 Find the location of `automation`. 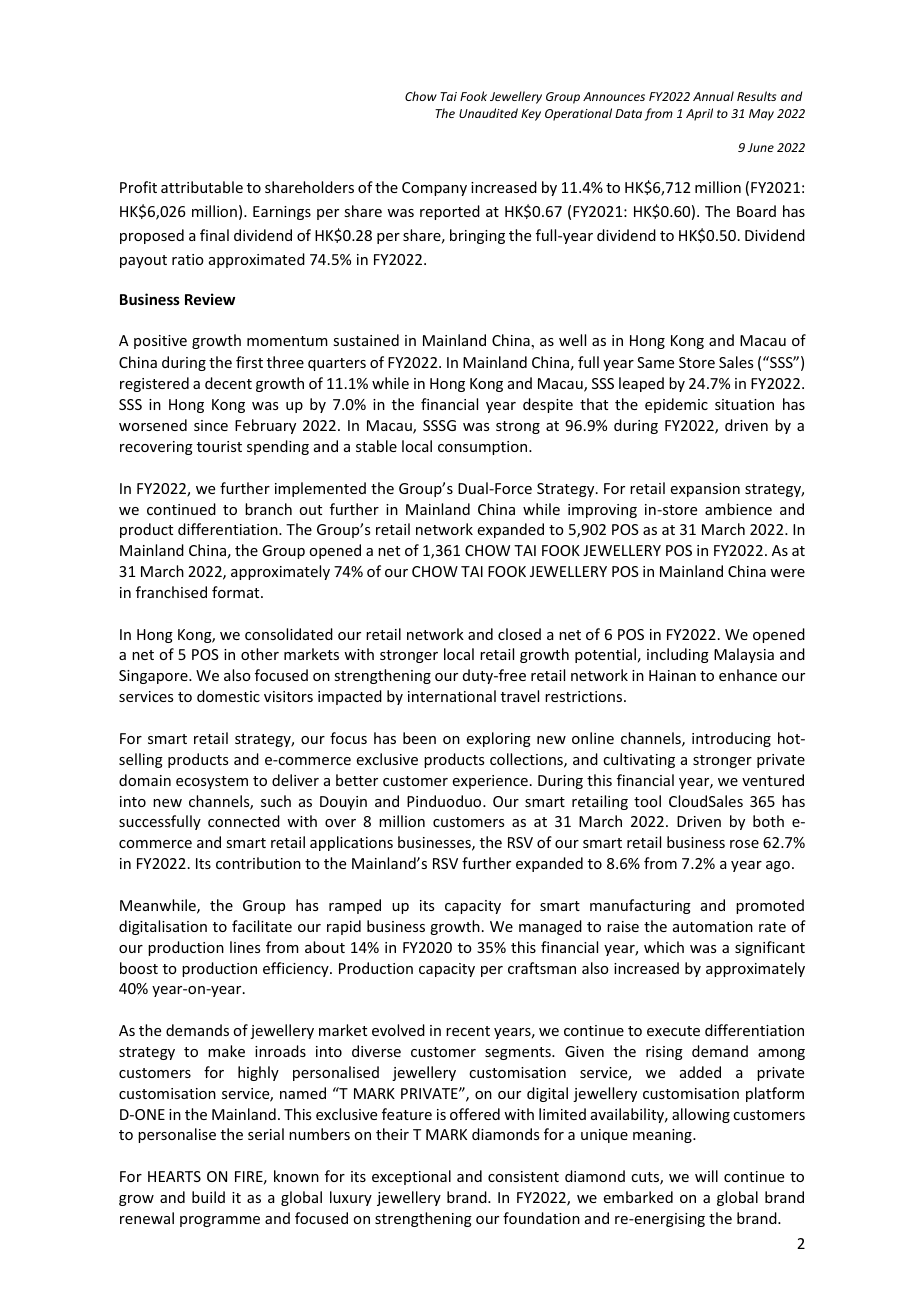

automation is located at coordinates (713, 926).
